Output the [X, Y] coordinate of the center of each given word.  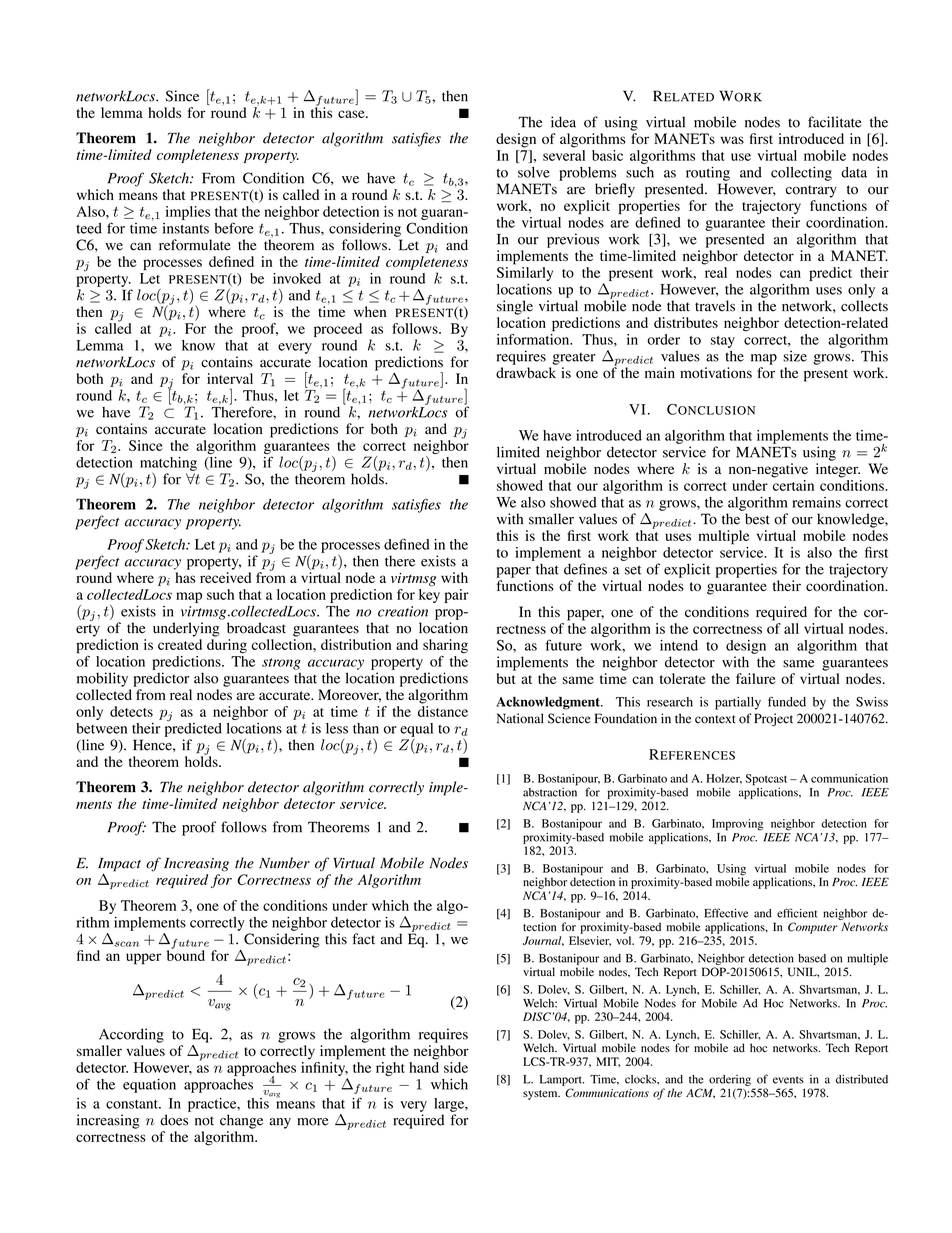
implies [188, 213]
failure [756, 678]
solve [534, 172]
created [180, 644]
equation [149, 1085]
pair [456, 596]
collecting [801, 173]
